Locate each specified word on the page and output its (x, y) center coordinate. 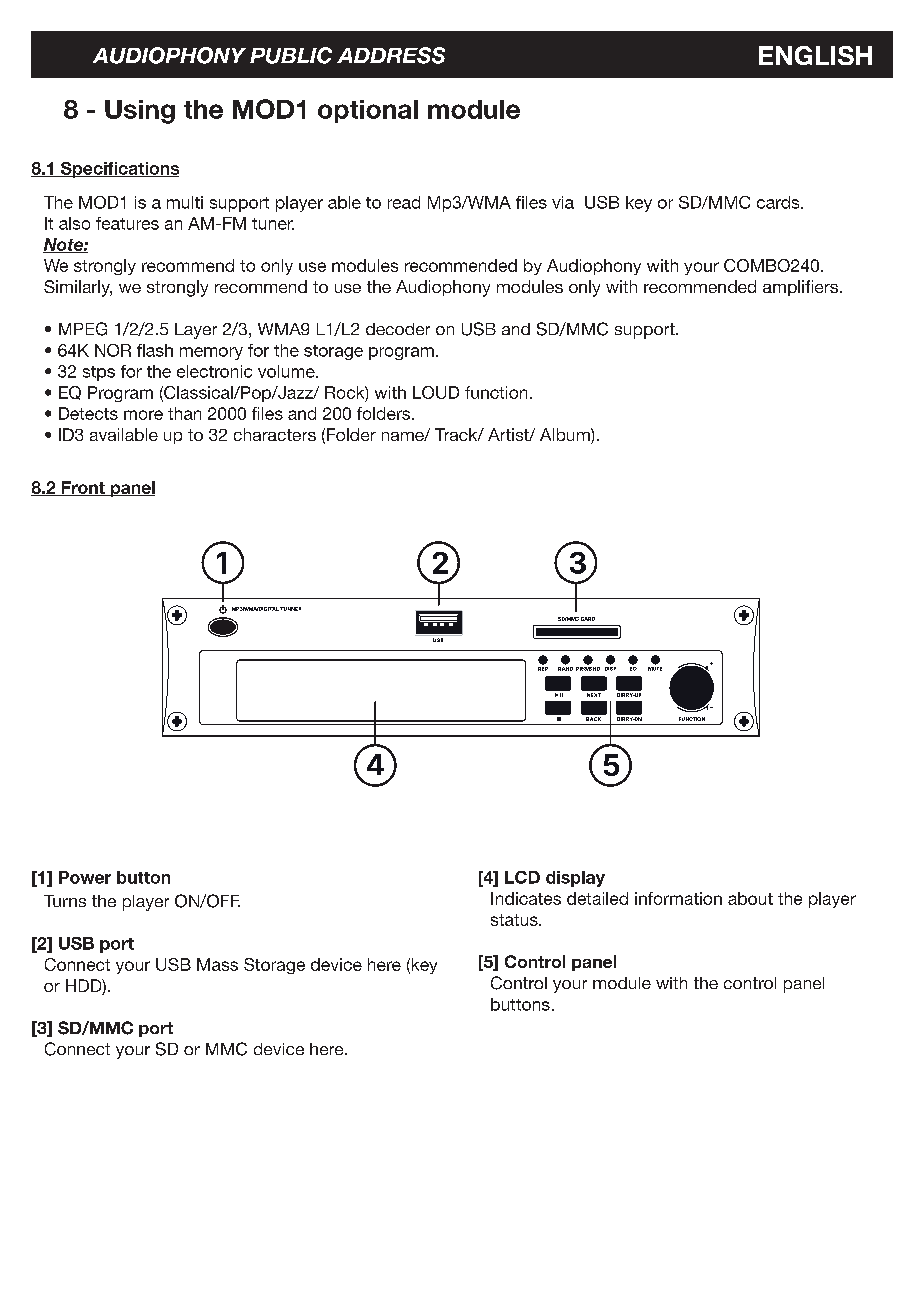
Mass (217, 964)
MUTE (655, 667)
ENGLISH (815, 55)
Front (83, 488)
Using (140, 112)
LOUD (436, 392)
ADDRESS (391, 55)
